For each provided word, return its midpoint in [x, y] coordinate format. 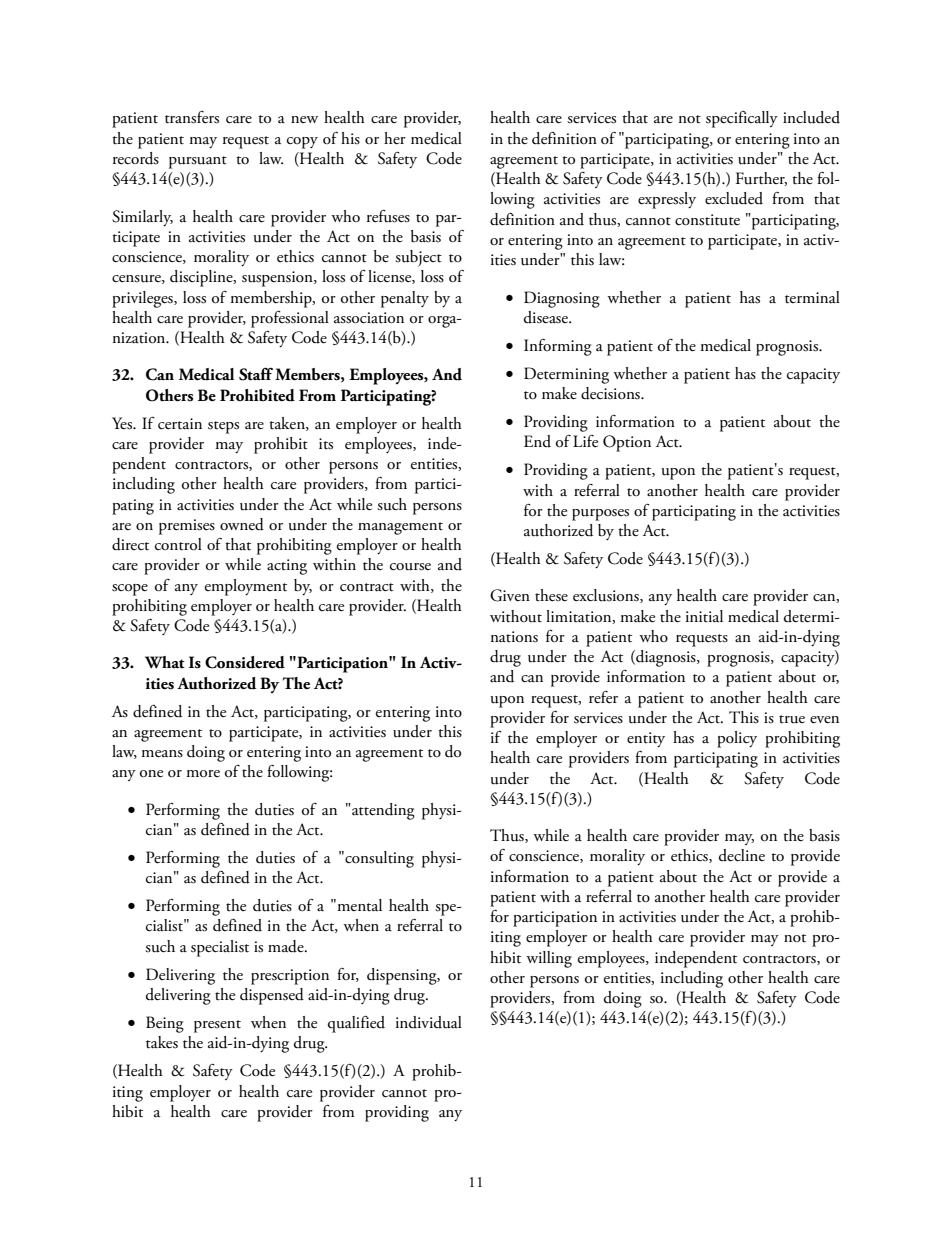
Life [585, 441]
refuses [388, 216]
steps [223, 427]
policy [737, 739]
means [162, 754]
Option [627, 443]
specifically [742, 119]
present [217, 1026]
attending [382, 811]
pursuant [198, 162]
